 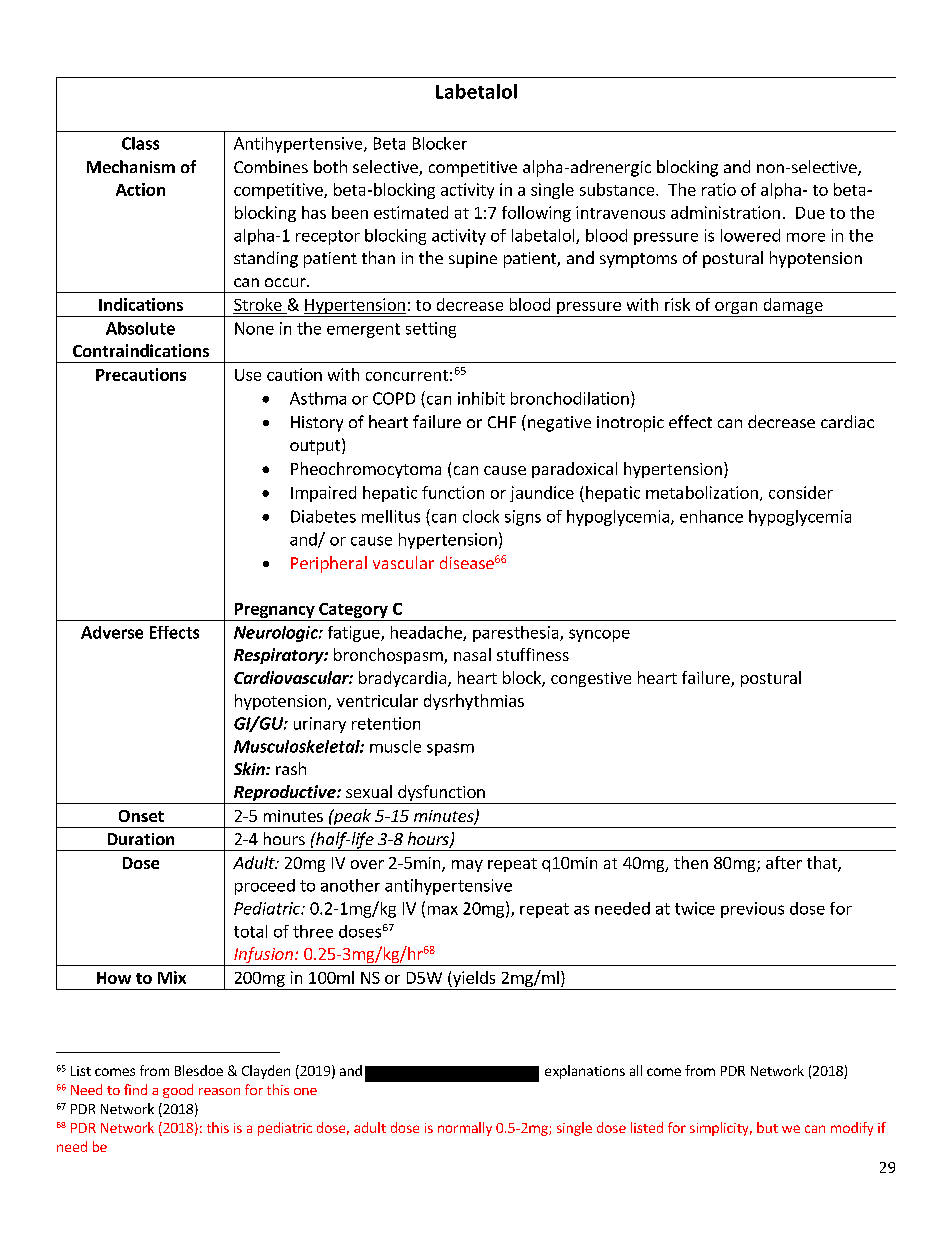 What do you see at coordinates (481, 398) in the screenshot?
I see `inhibit` at bounding box center [481, 398].
